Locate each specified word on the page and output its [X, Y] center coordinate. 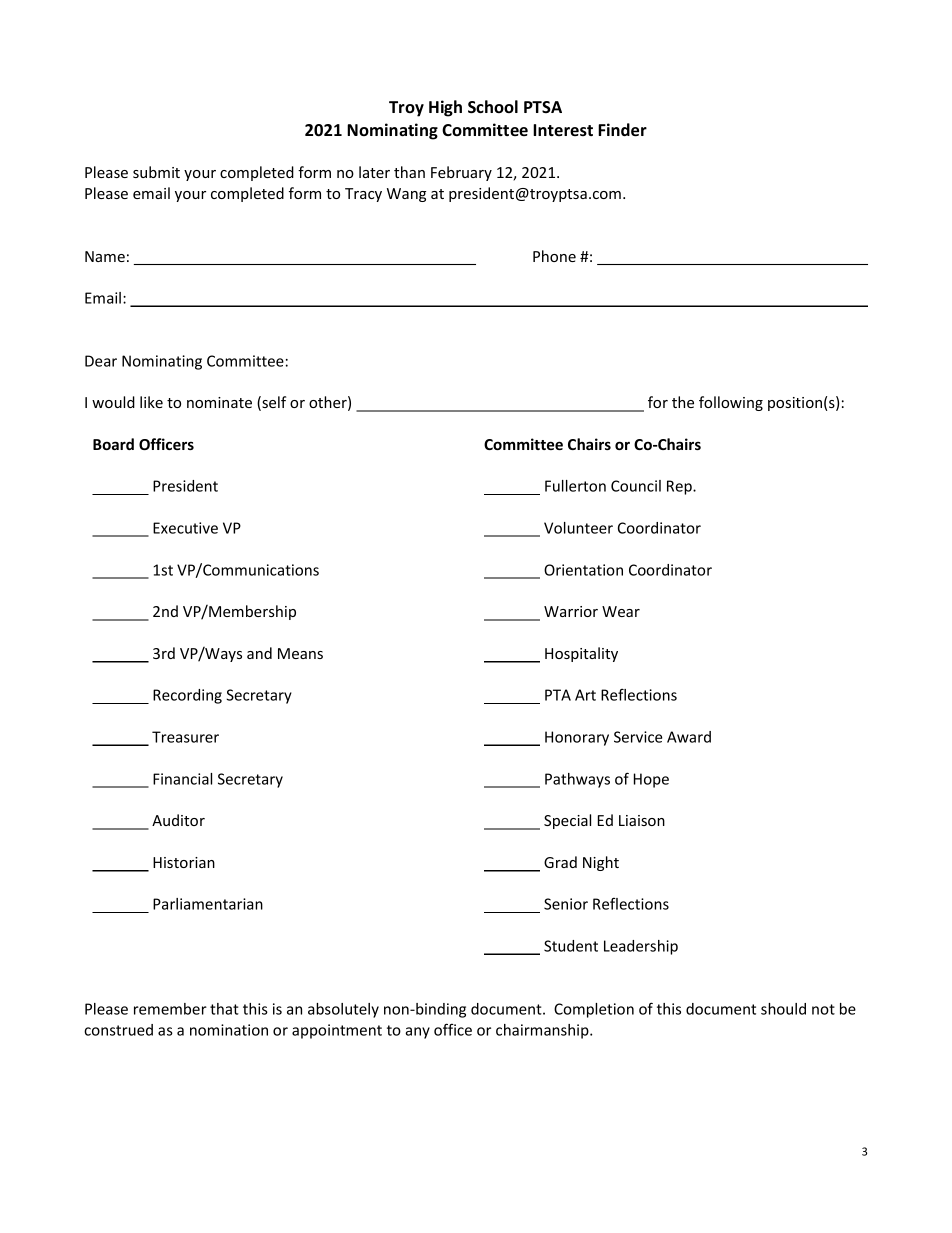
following [731, 403]
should [783, 1009]
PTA [558, 695]
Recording [187, 696]
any [417, 1033]
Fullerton [575, 486]
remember [170, 1009]
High [445, 108]
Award [689, 737]
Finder [622, 130]
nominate [219, 402]
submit [156, 172]
